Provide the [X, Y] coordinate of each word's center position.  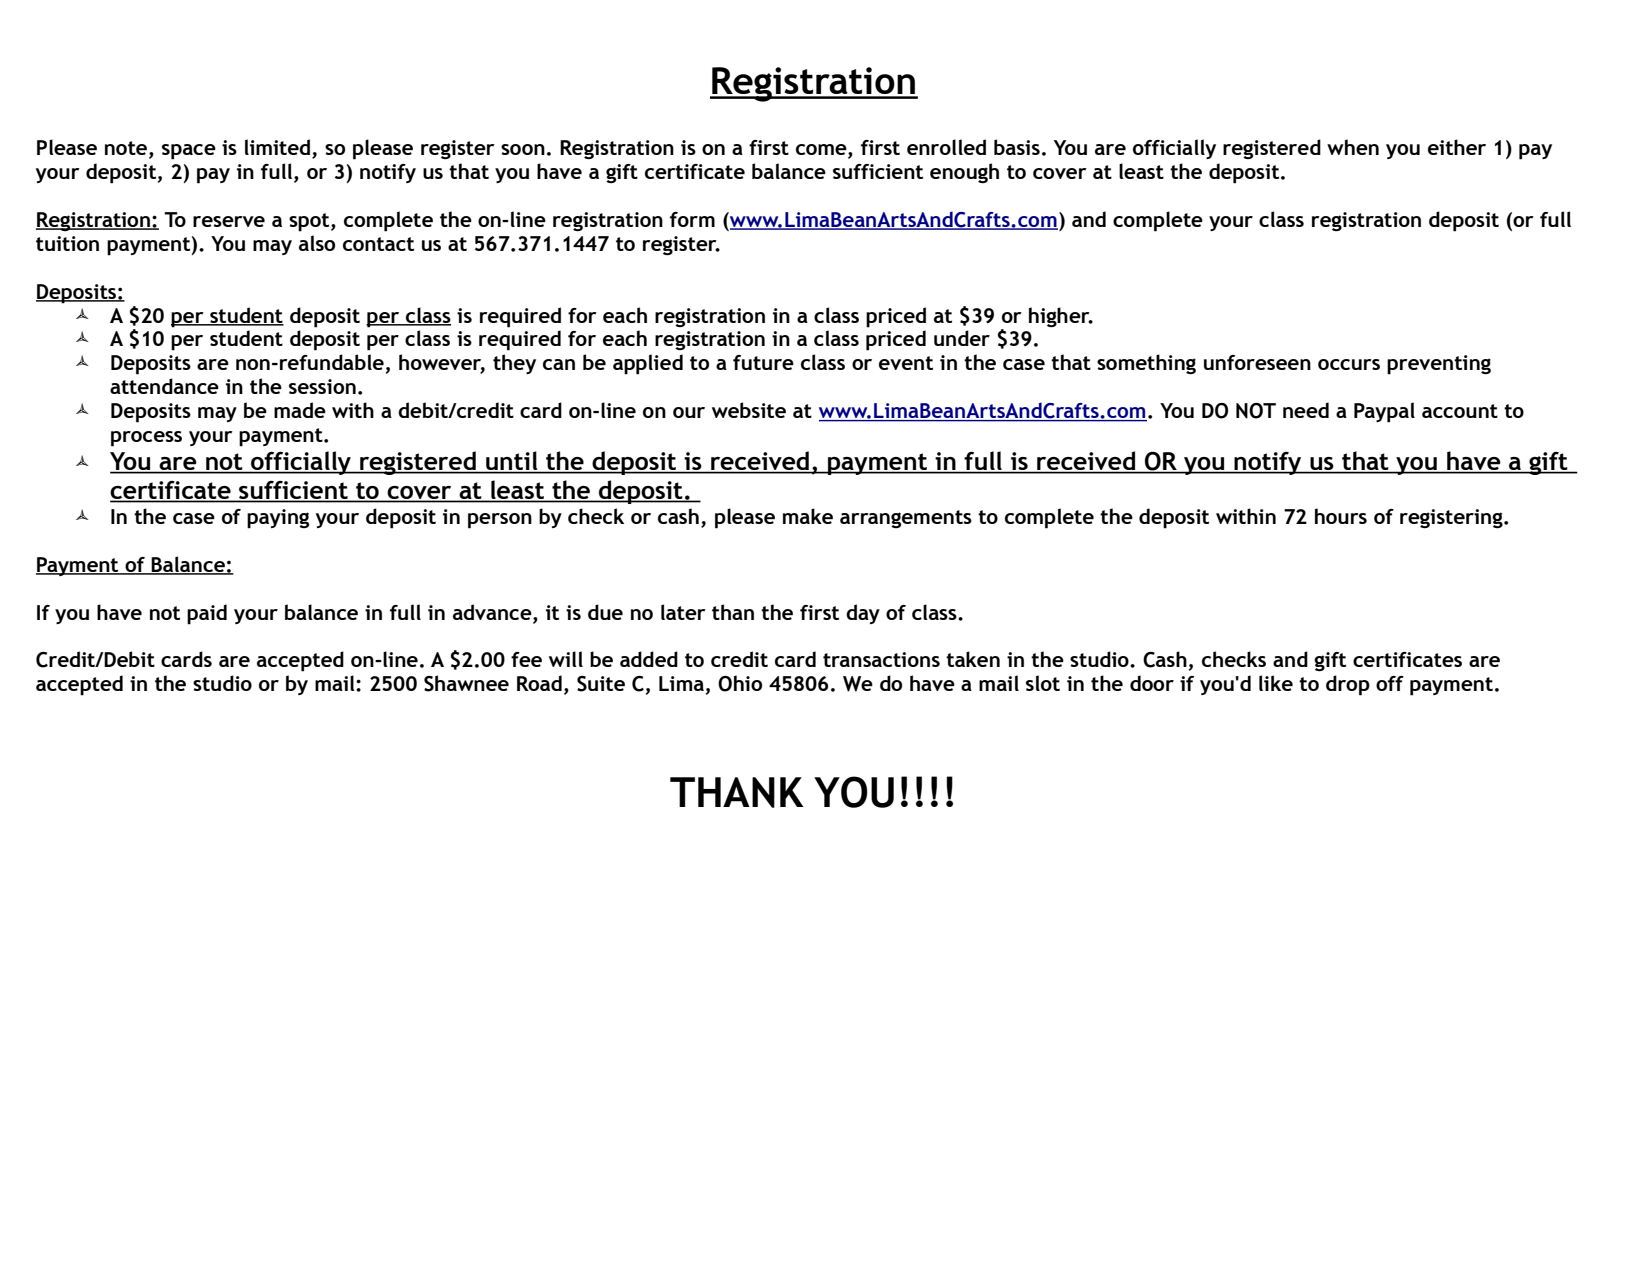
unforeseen [1257, 362]
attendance [164, 386]
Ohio [740, 683]
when [1353, 147]
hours [1341, 516]
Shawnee [466, 683]
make [808, 516]
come [822, 151]
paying [278, 519]
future [763, 362]
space [189, 152]
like [1276, 683]
